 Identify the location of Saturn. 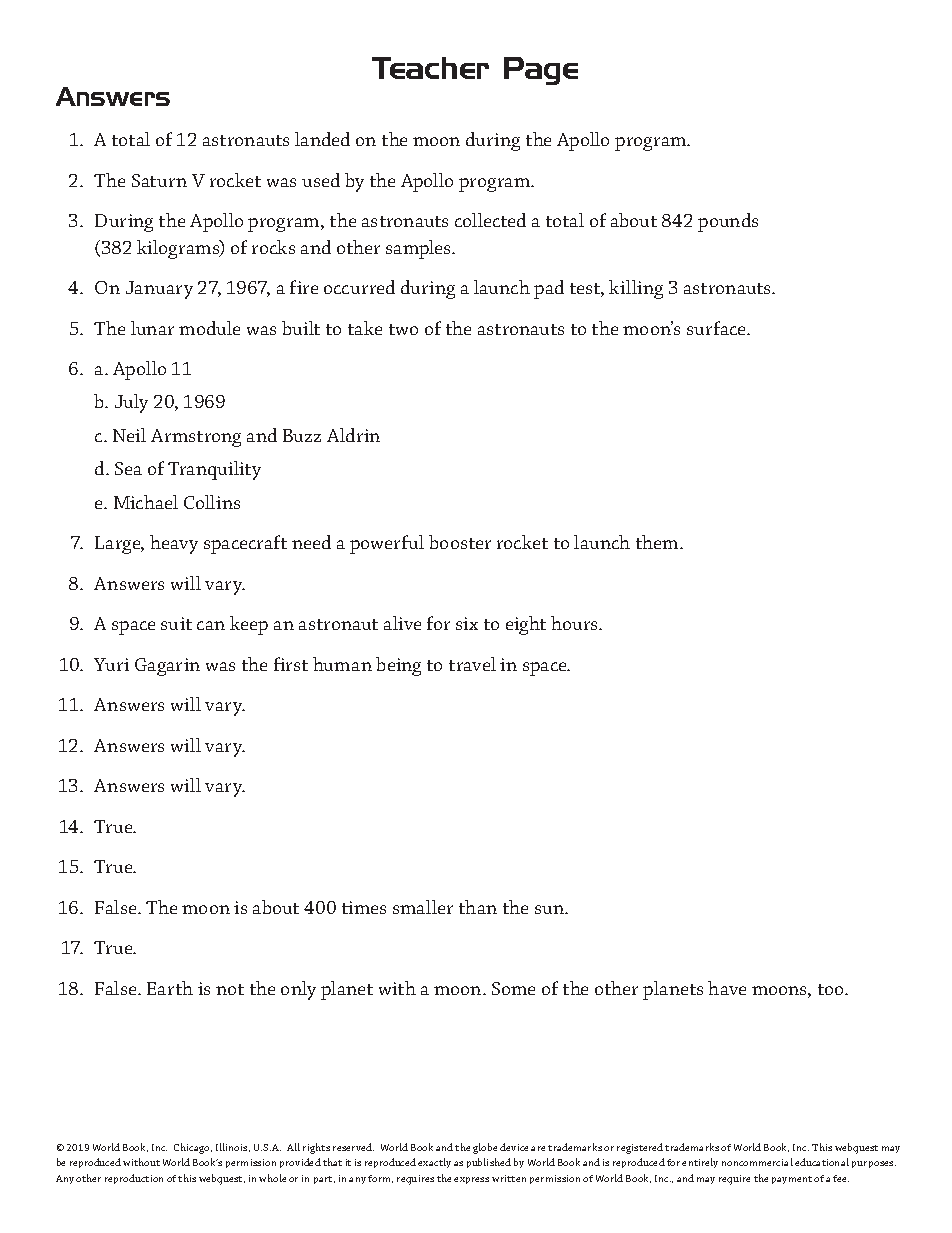
(159, 180).
